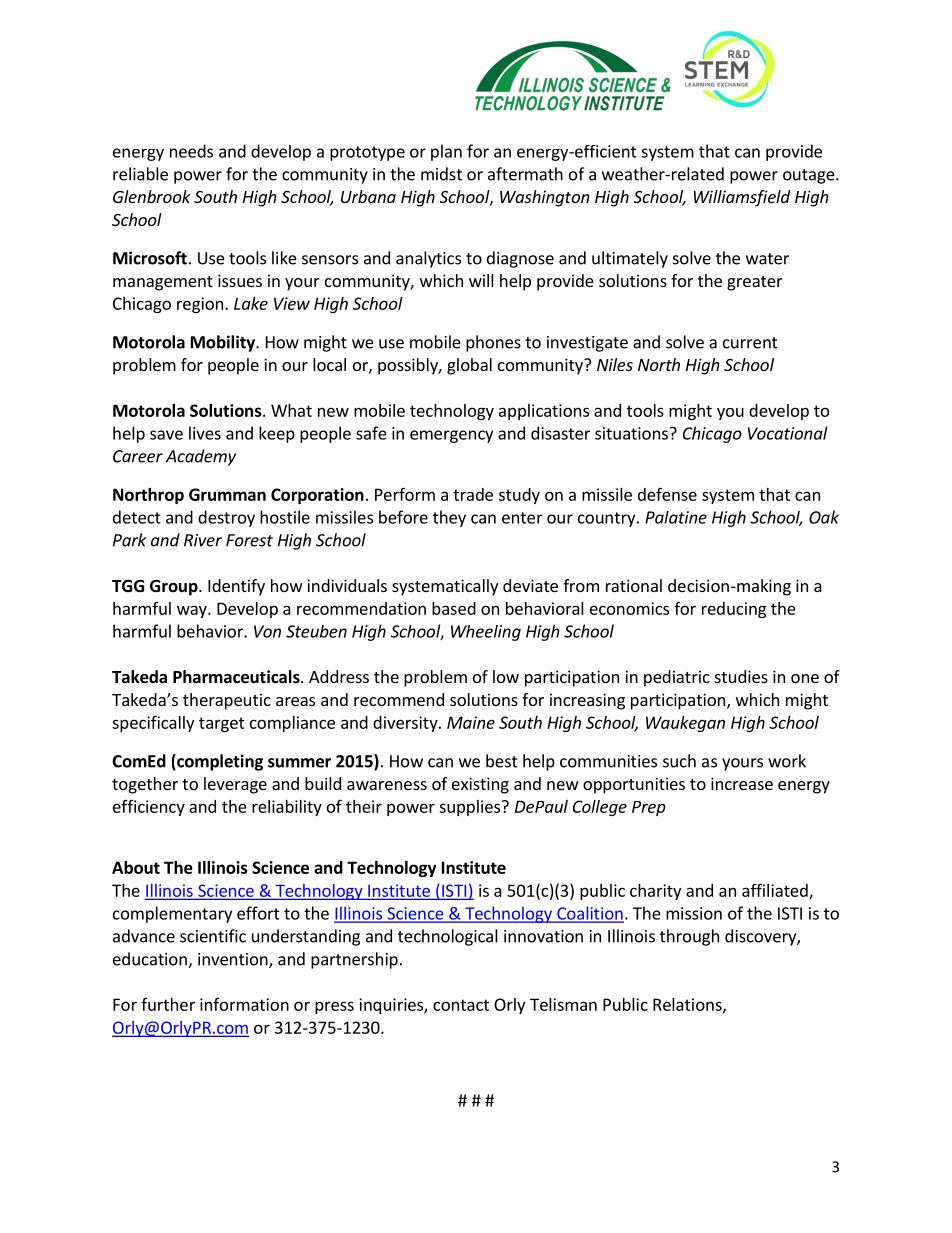 Image resolution: width=952 pixels, height=1233 pixels. I want to click on Vocational, so click(788, 433).
